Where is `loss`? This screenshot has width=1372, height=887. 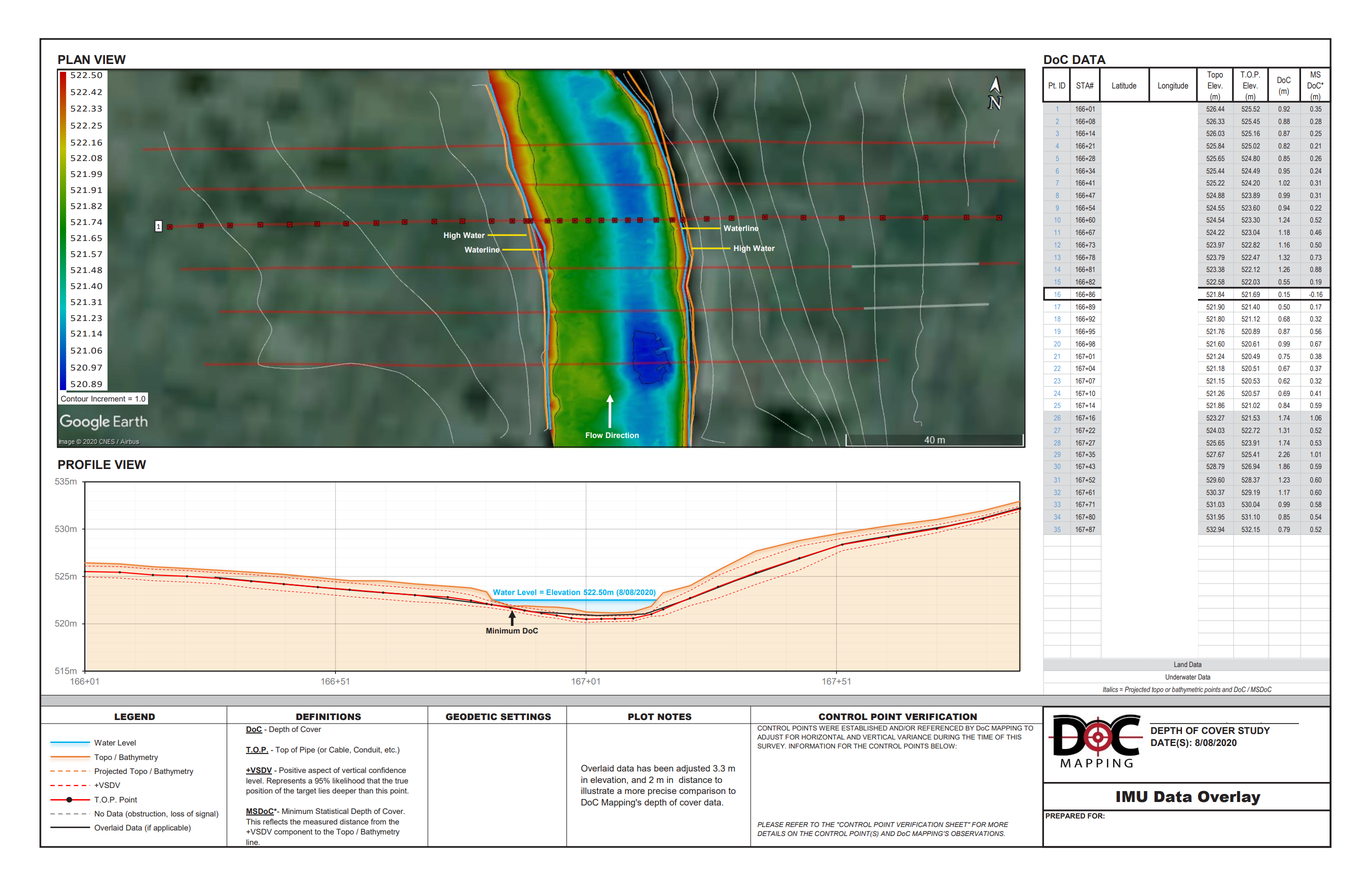
loss is located at coordinates (177, 814).
